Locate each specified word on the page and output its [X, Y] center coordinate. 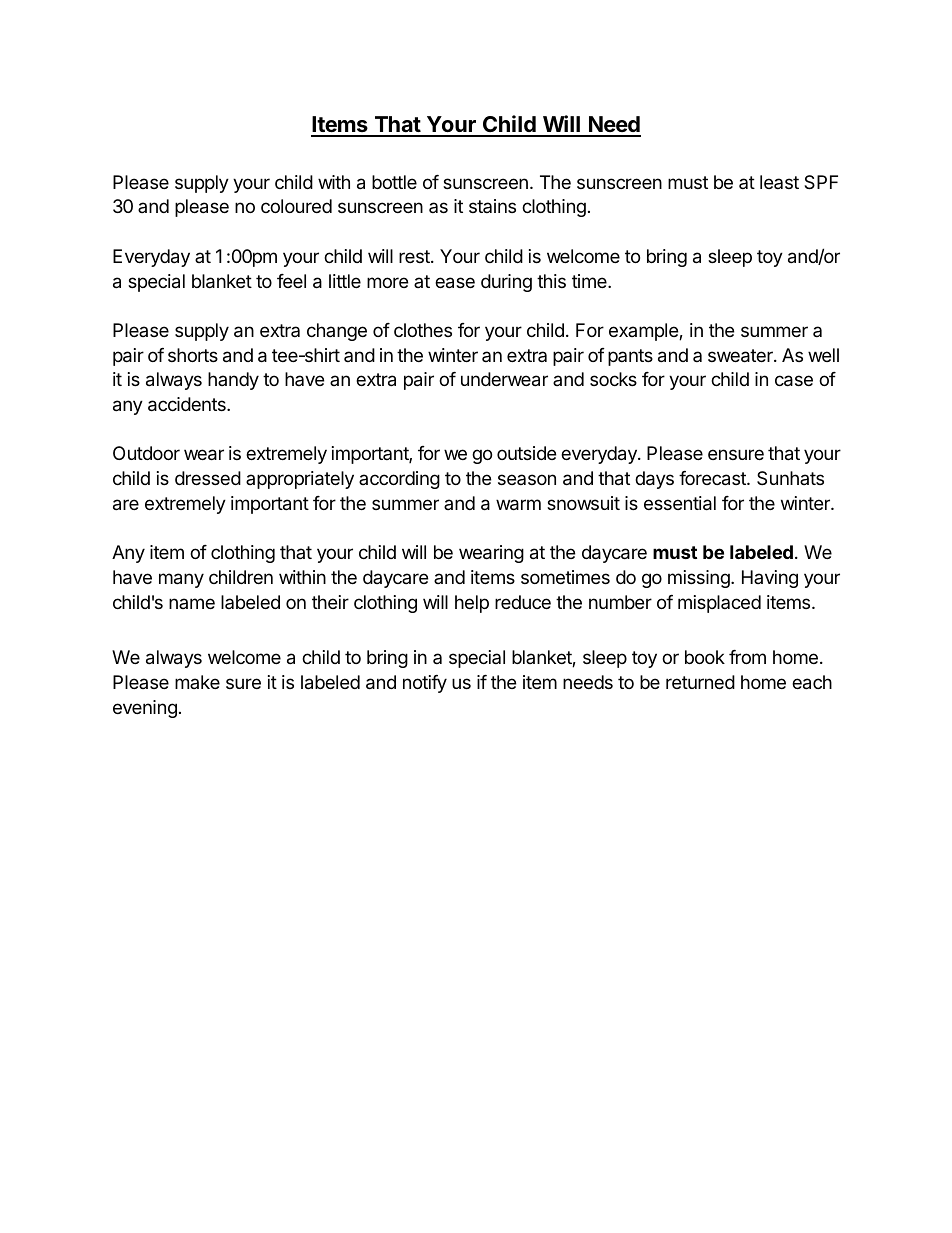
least [779, 182]
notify [425, 684]
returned [700, 682]
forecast [713, 478]
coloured [296, 206]
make [197, 682]
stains [492, 206]
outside [526, 453]
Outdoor [146, 453]
